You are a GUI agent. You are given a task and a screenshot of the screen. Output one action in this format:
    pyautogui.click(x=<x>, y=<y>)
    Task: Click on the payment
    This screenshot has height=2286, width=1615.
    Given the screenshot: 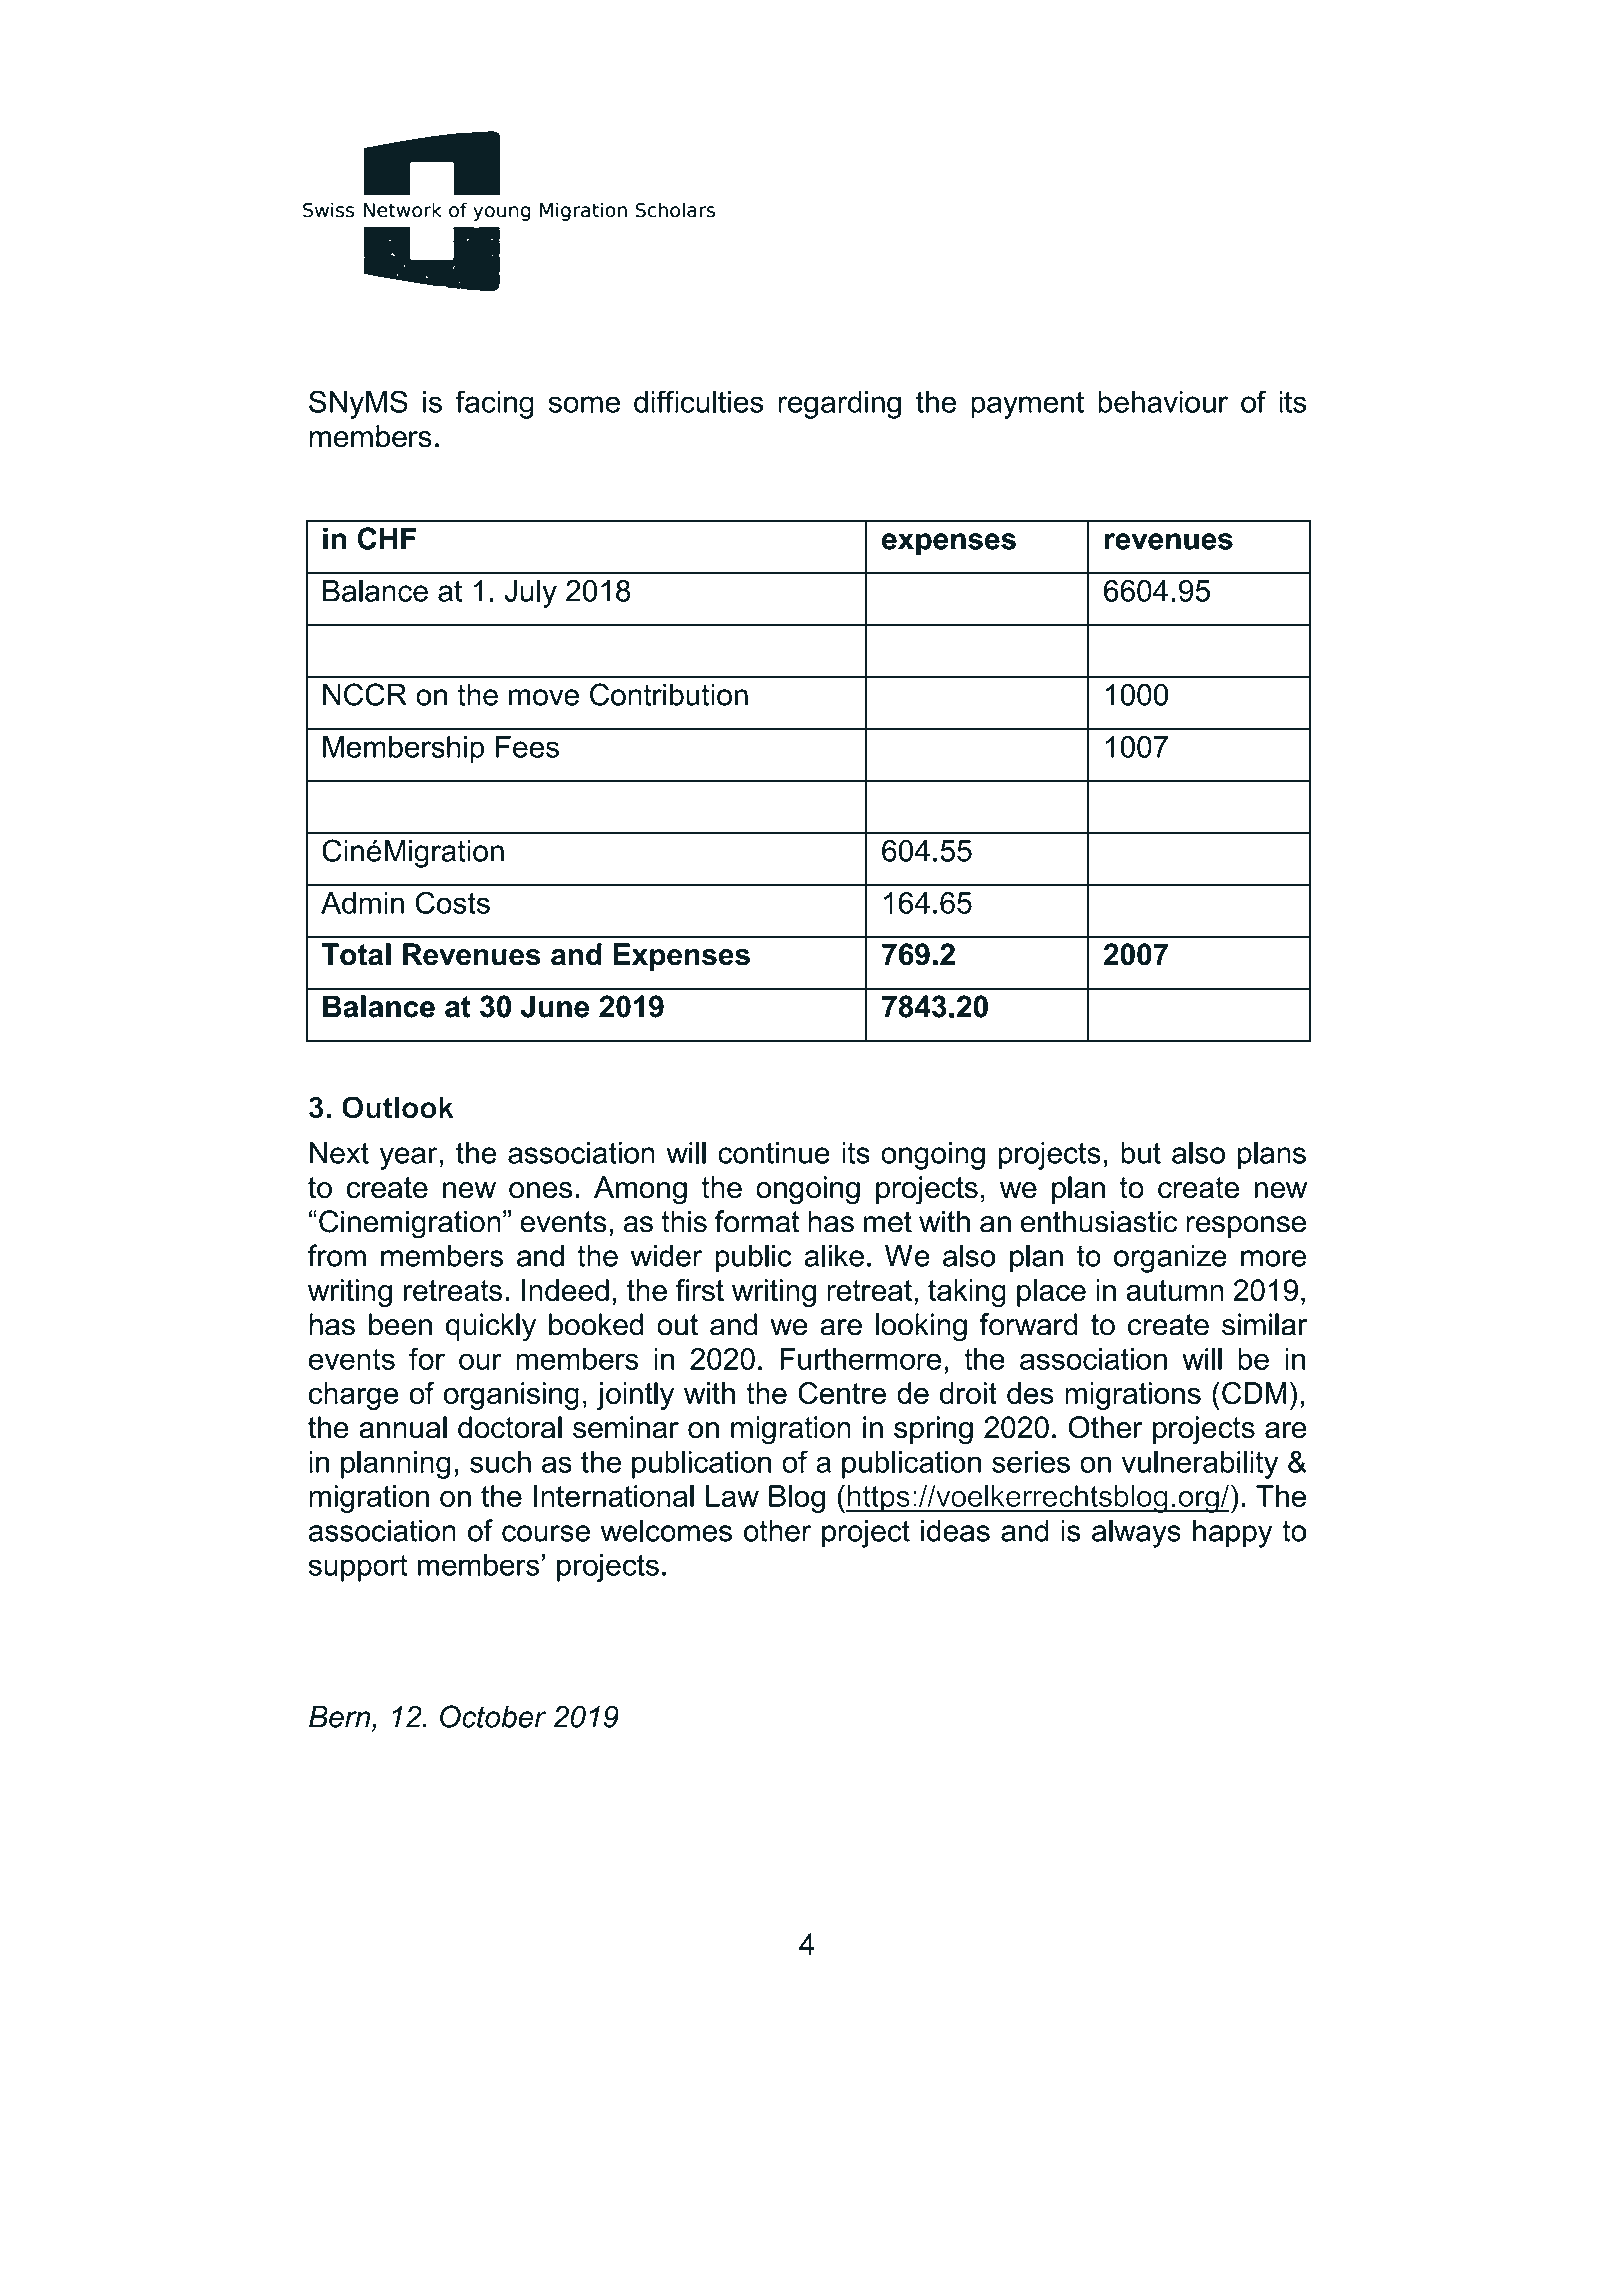 What is the action you would take?
    pyautogui.click(x=1027, y=405)
